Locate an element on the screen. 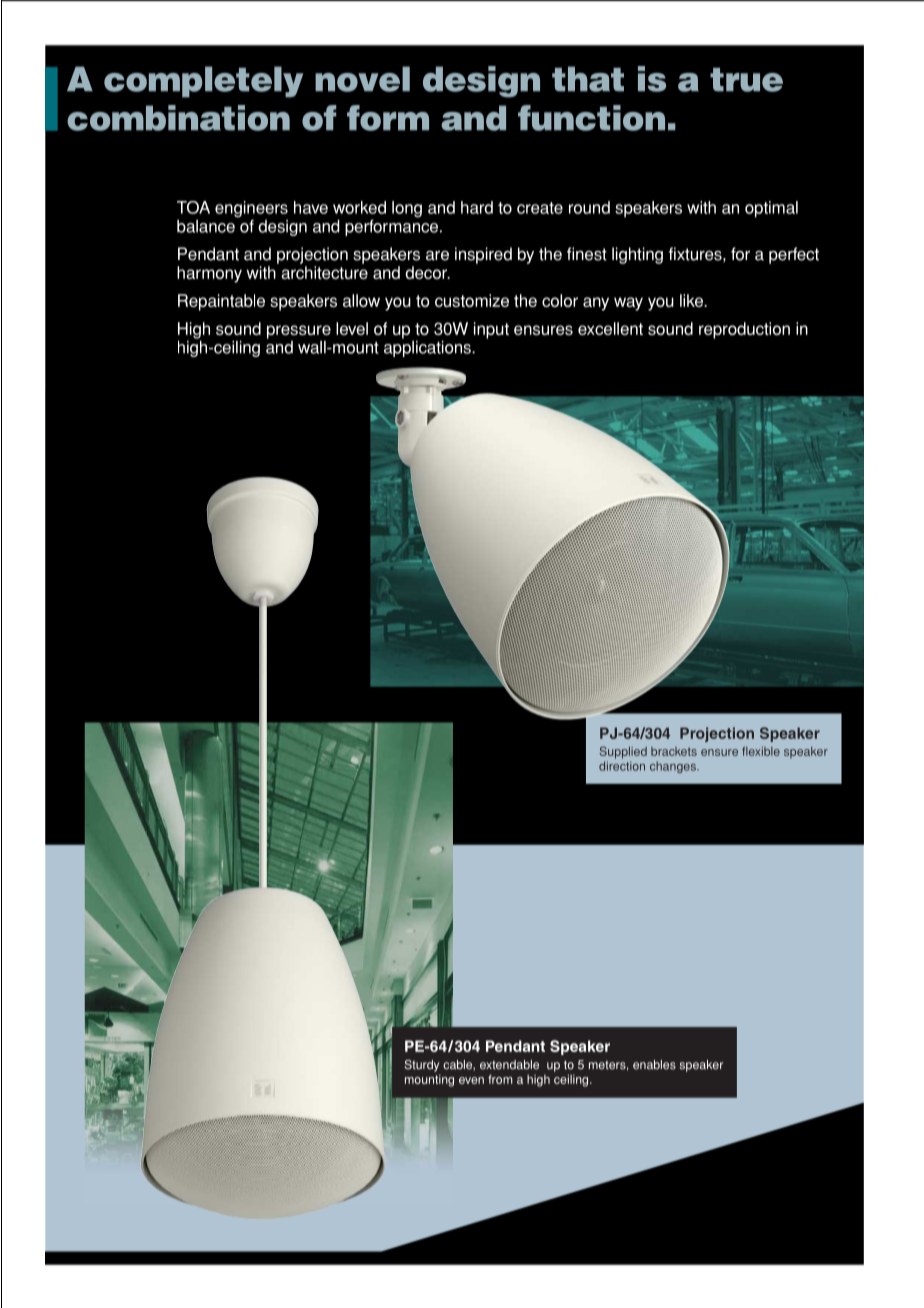 This screenshot has height=1308, width=924. even is located at coordinates (471, 1080).
